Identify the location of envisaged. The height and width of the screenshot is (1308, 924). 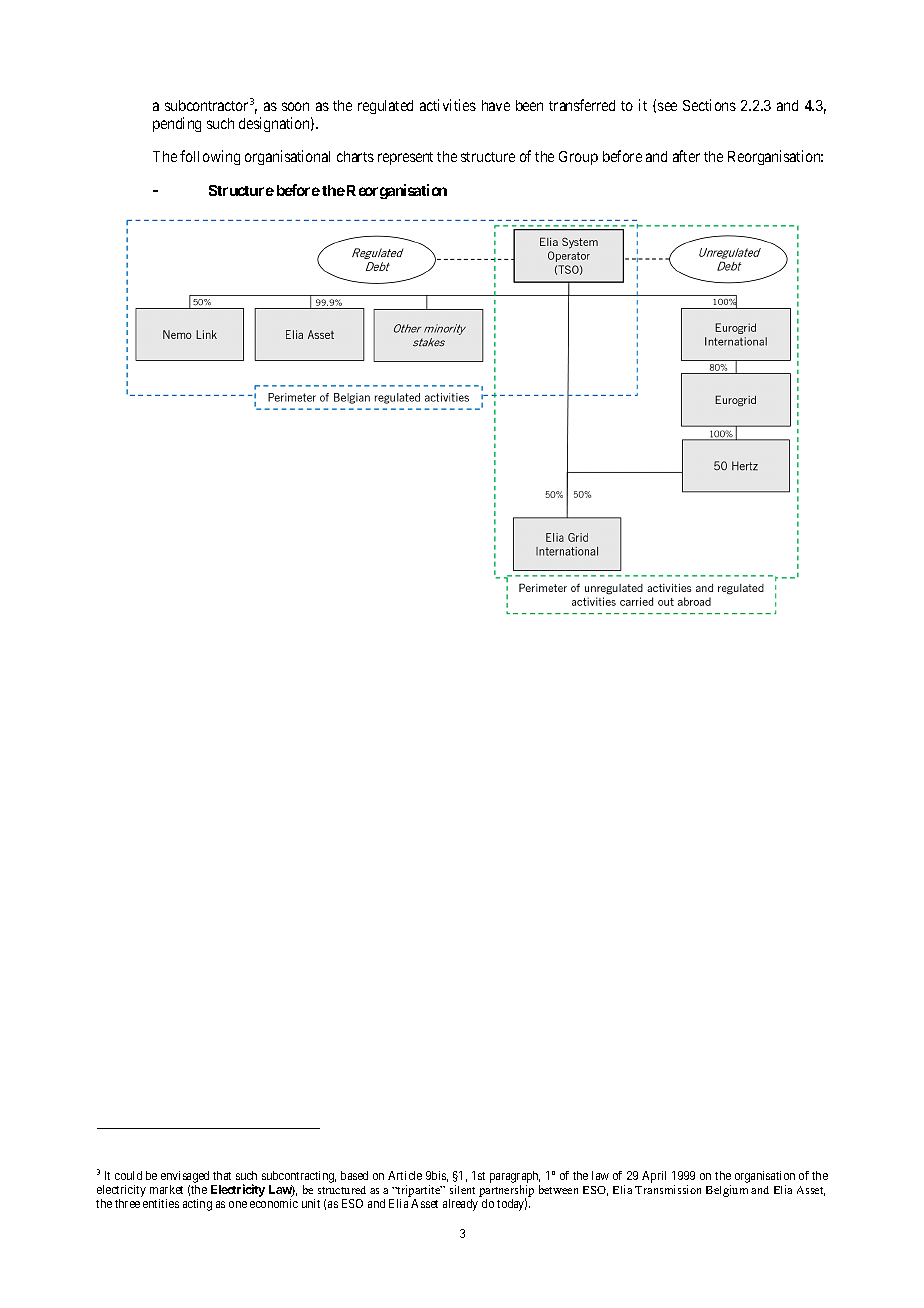
(185, 1177).
